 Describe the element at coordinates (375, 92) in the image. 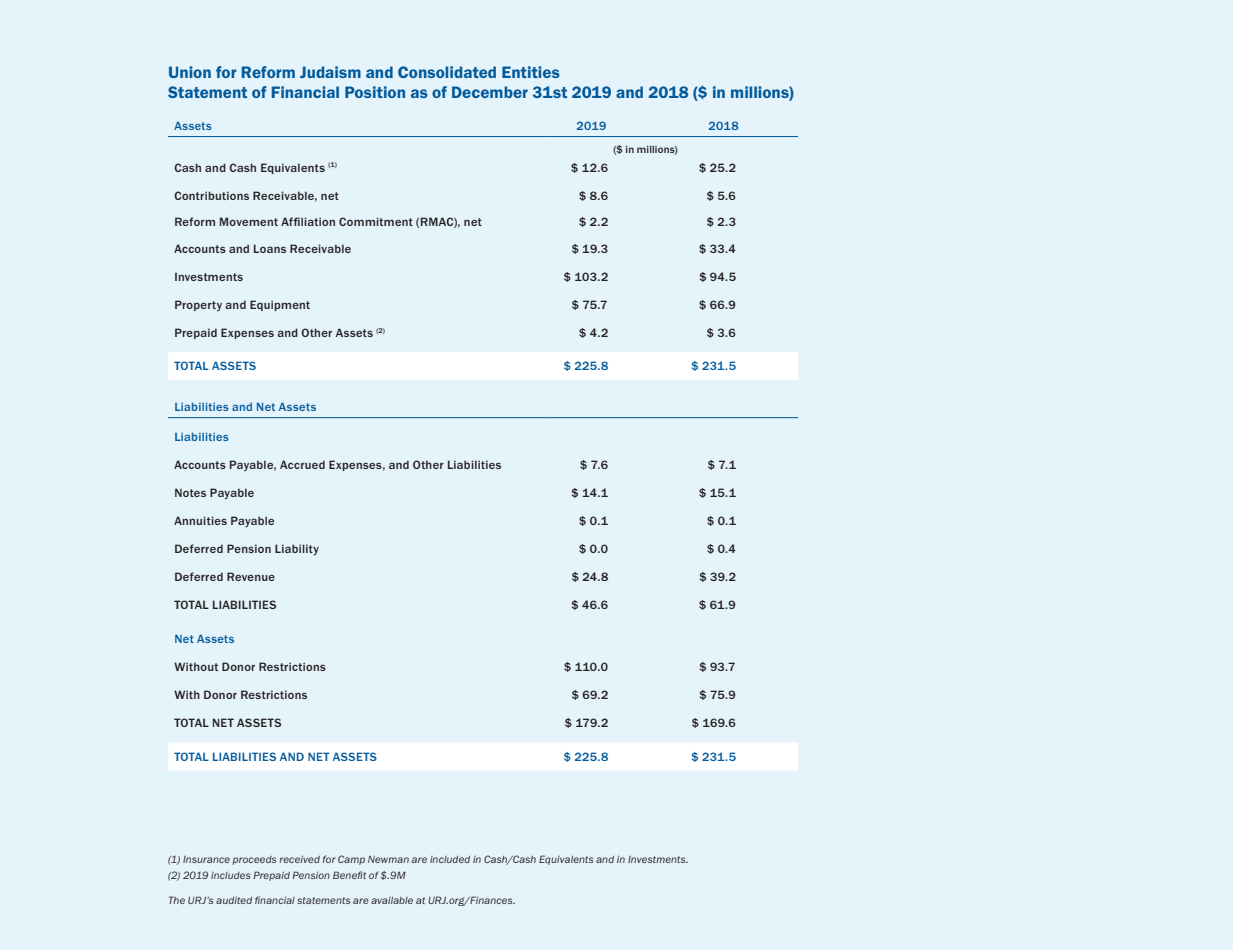

I see `Position` at that location.
